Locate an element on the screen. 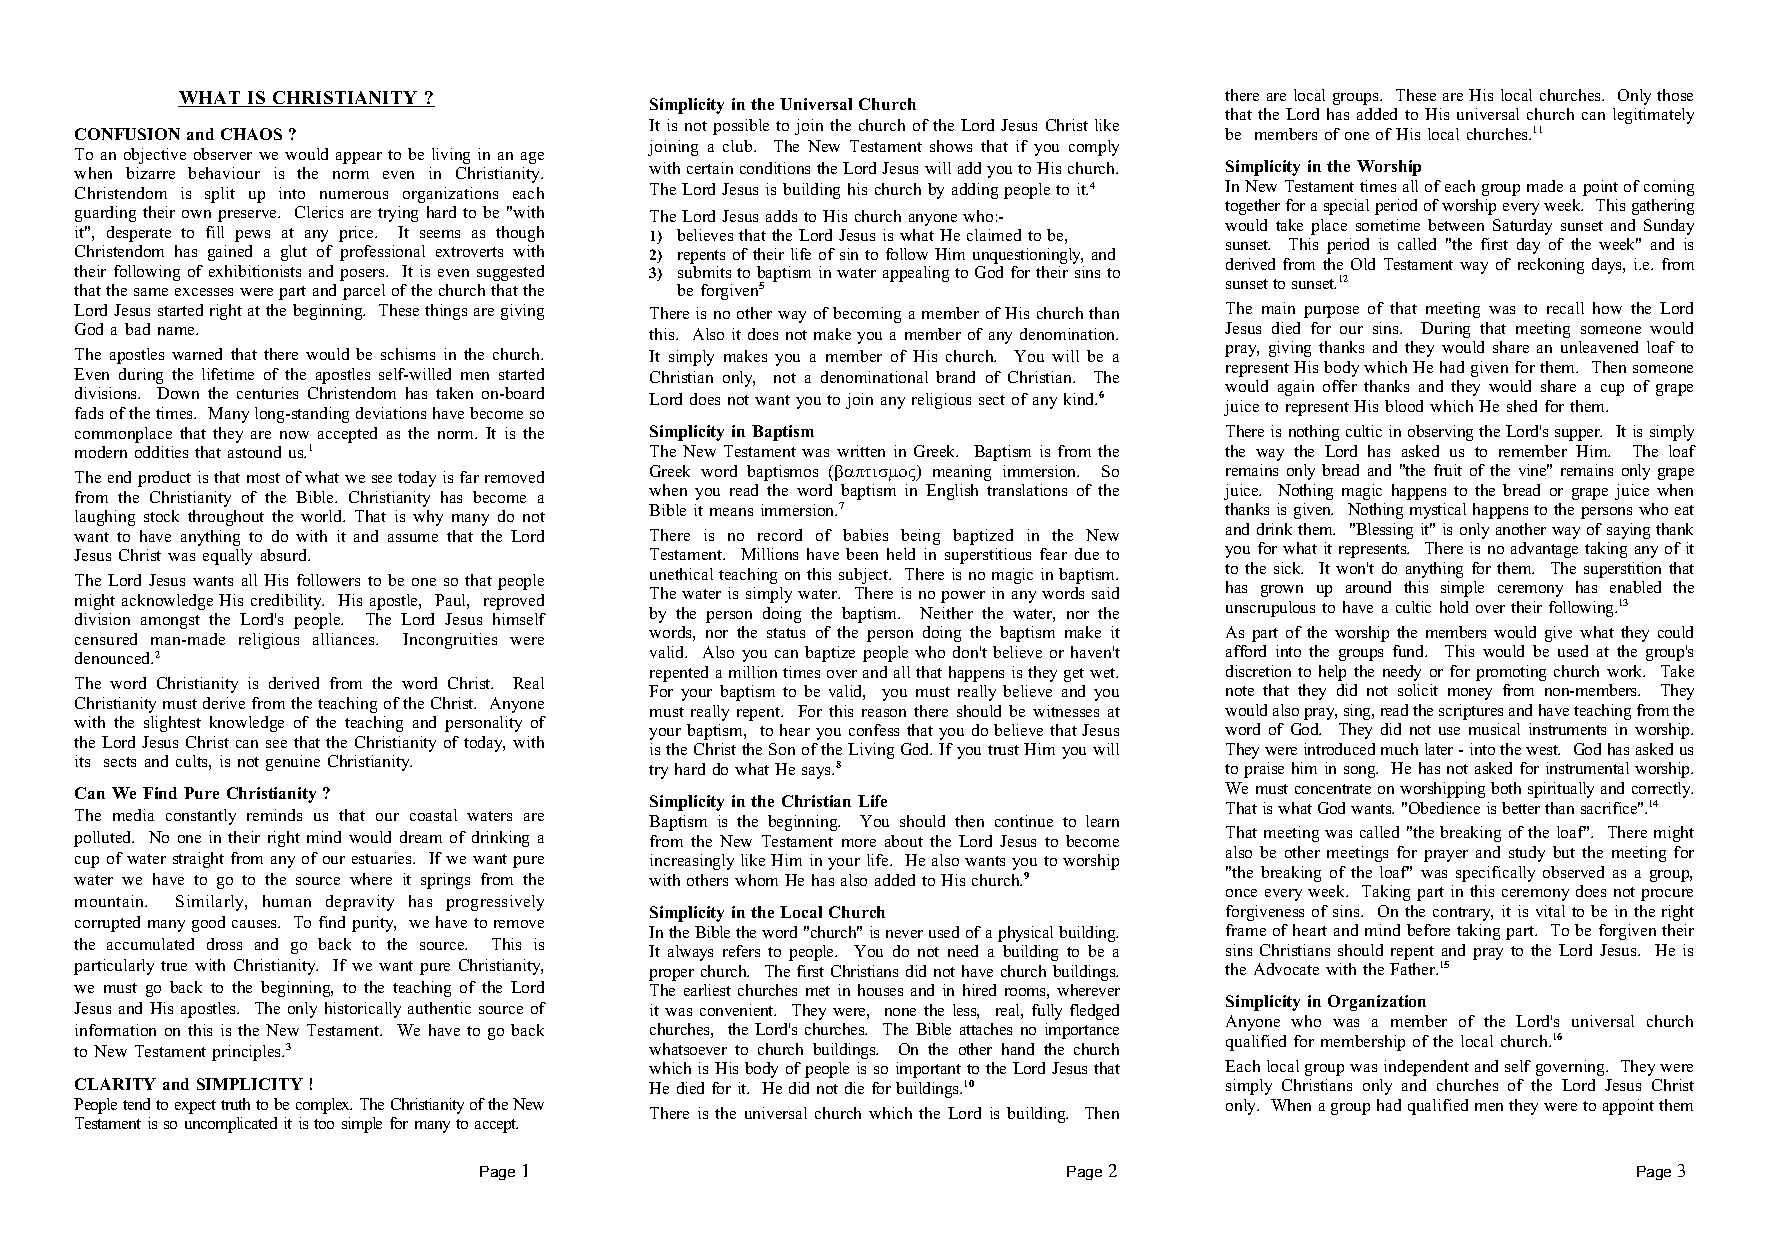  important is located at coordinates (928, 1070).
